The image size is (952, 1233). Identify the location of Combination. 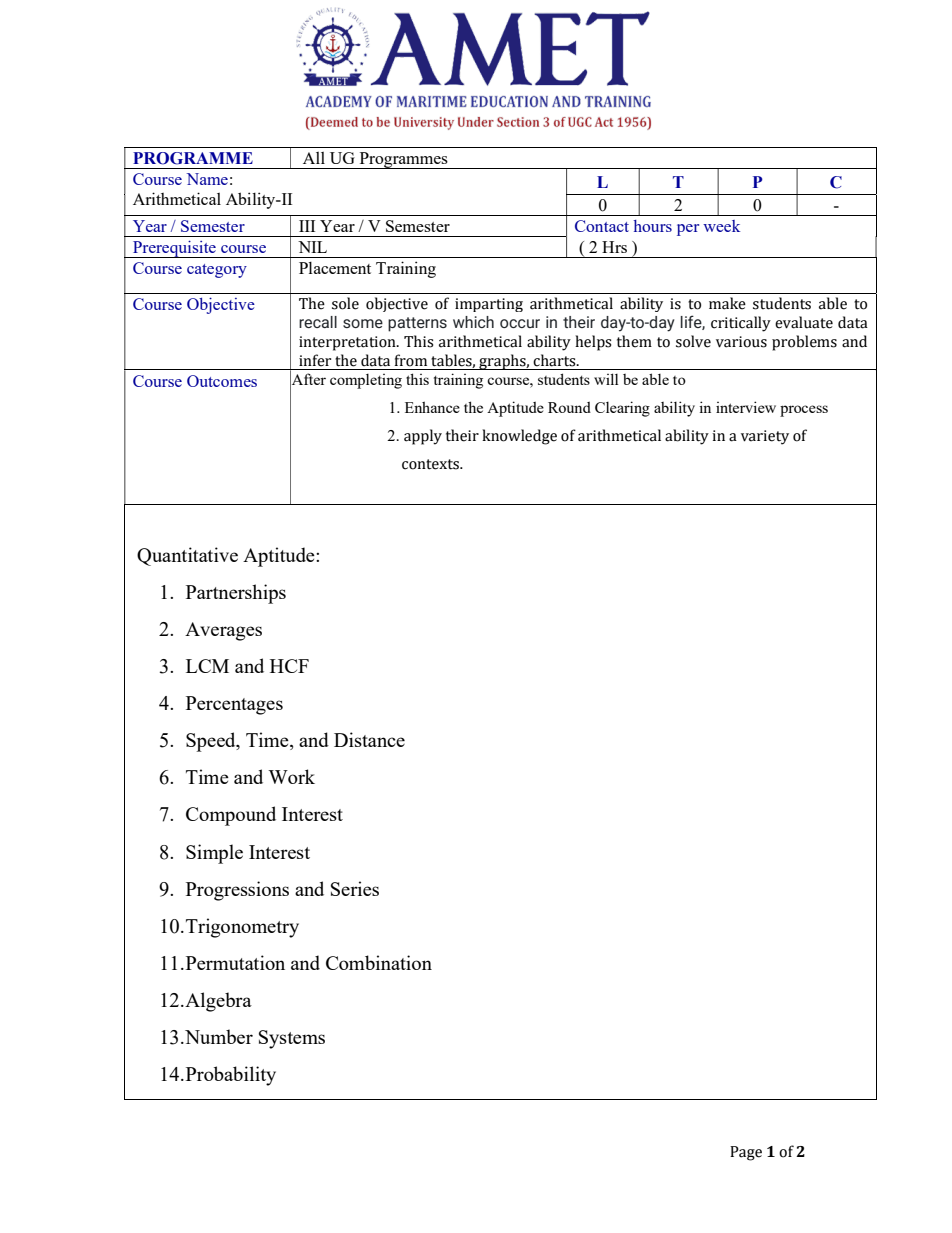
(379, 962).
